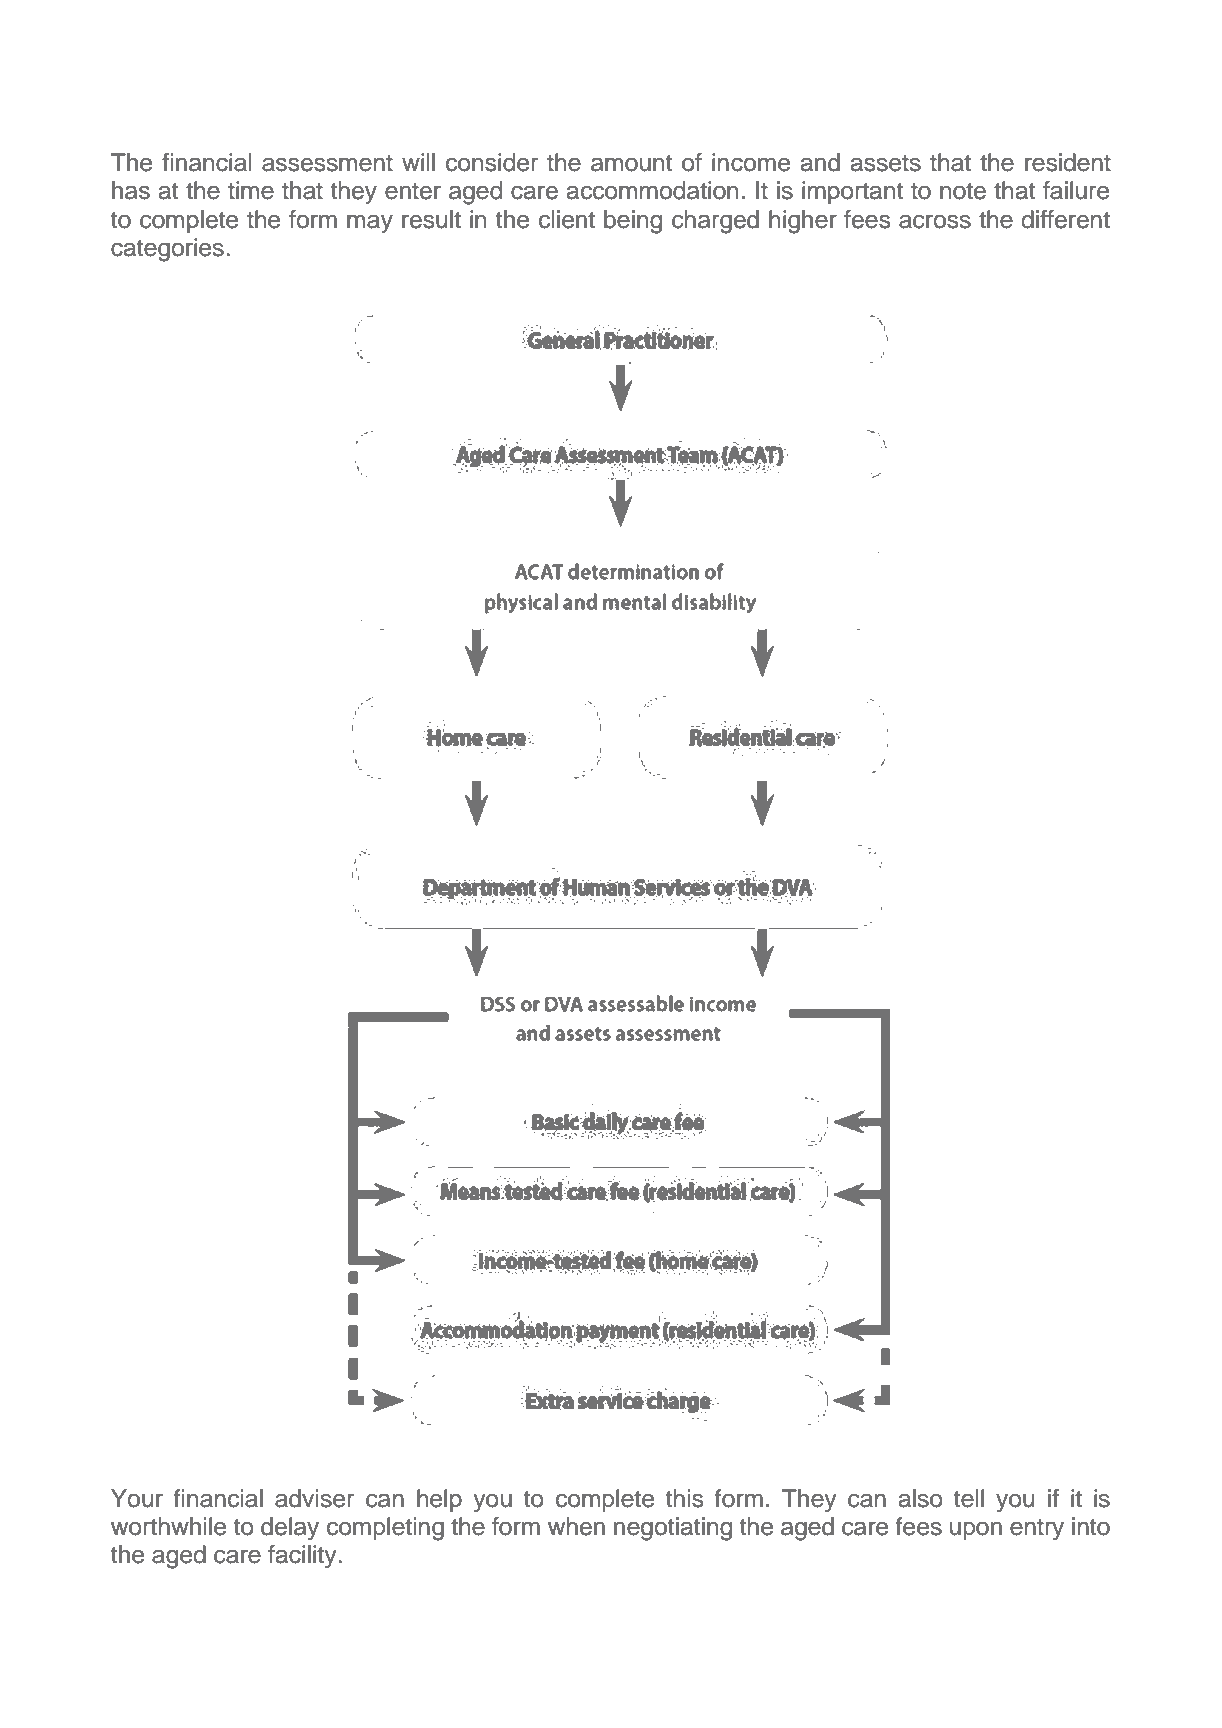 The image size is (1222, 1728). I want to click on help, so click(439, 1500).
